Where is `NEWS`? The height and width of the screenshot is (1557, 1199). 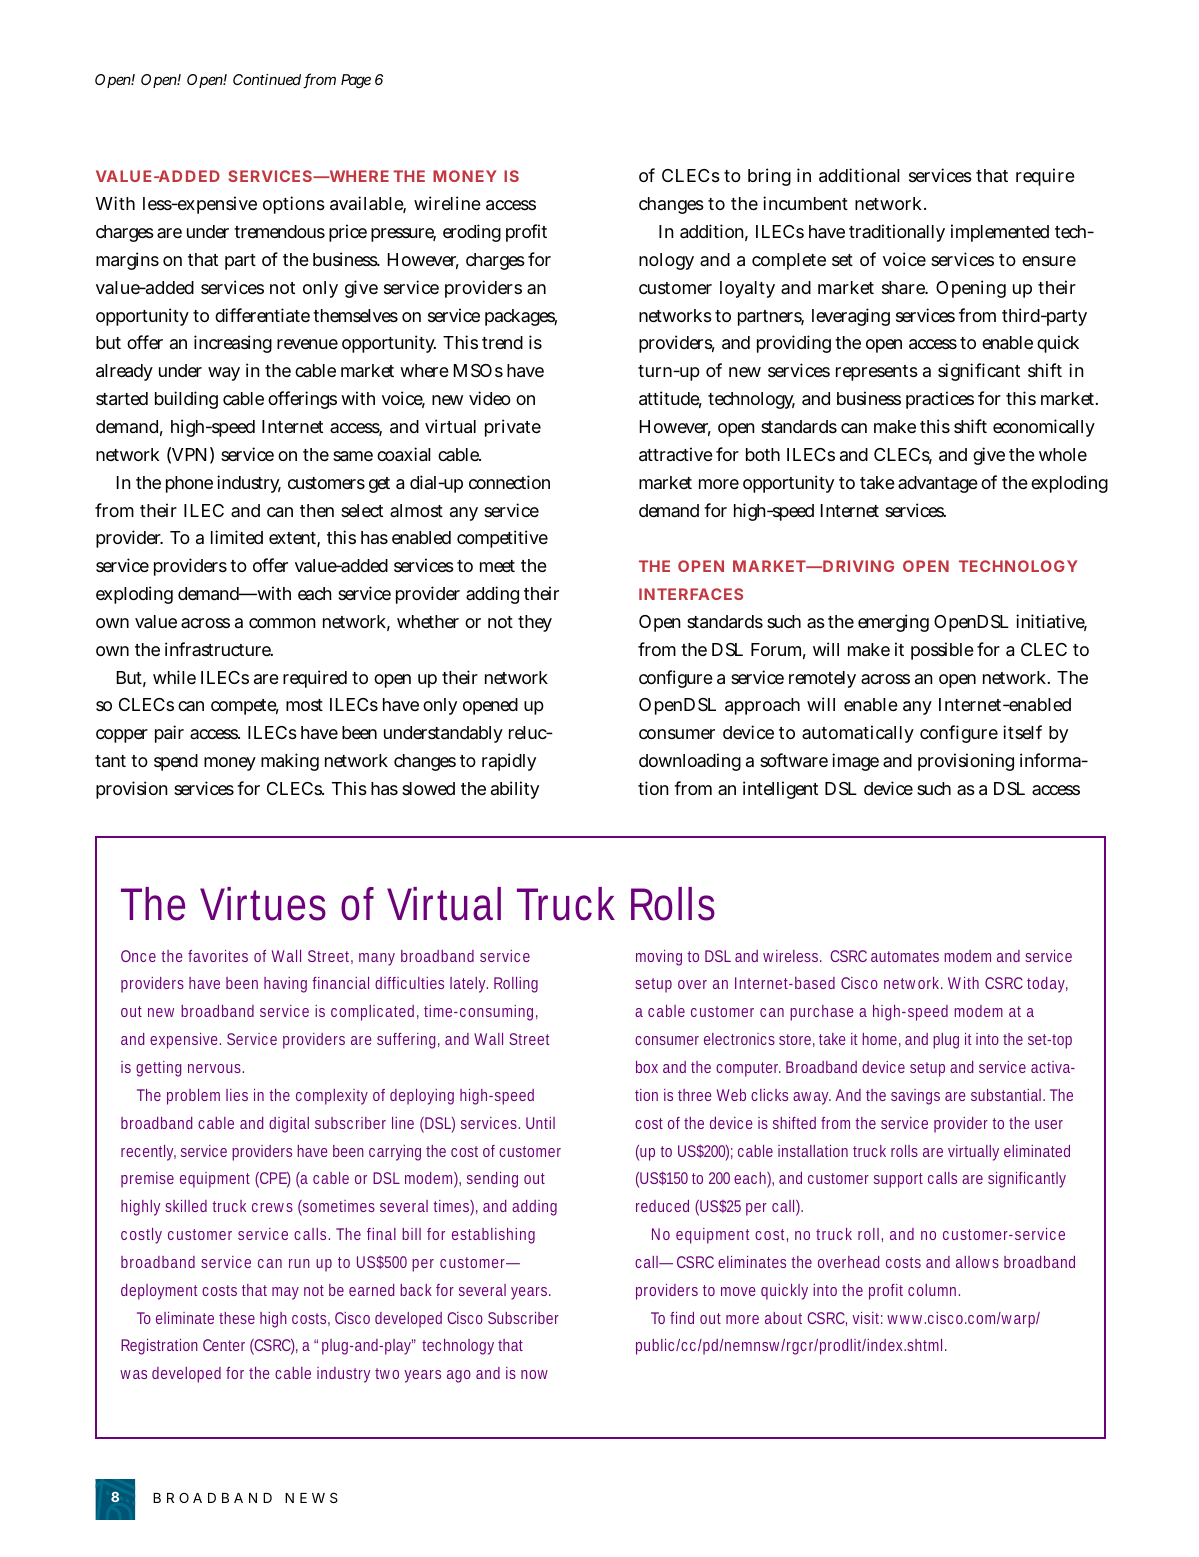
NEWS is located at coordinates (311, 1497).
